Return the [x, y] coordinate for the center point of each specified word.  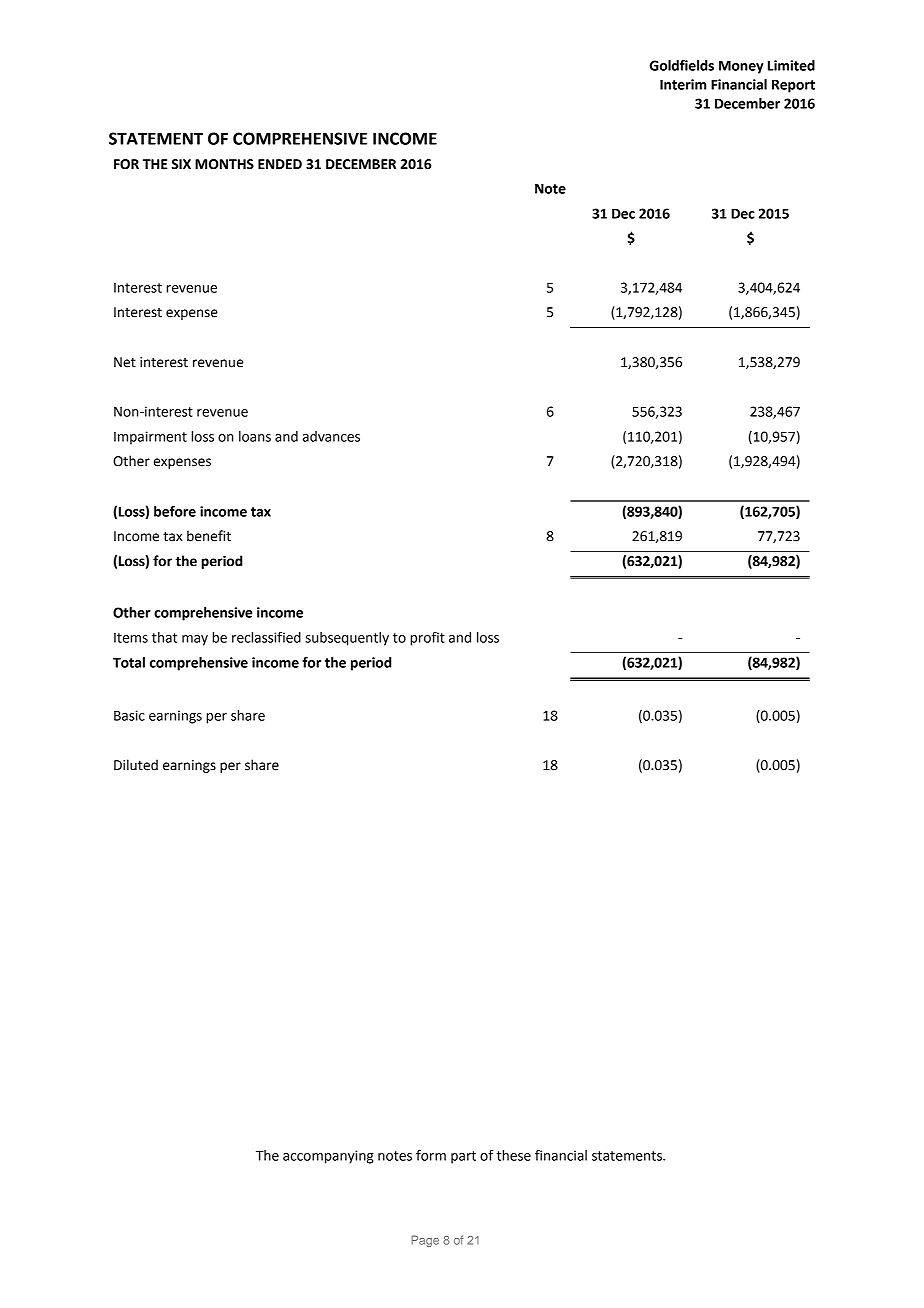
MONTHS [224, 164]
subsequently [347, 639]
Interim [683, 84]
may [195, 640]
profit [427, 639]
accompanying [328, 1157]
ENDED [280, 164]
